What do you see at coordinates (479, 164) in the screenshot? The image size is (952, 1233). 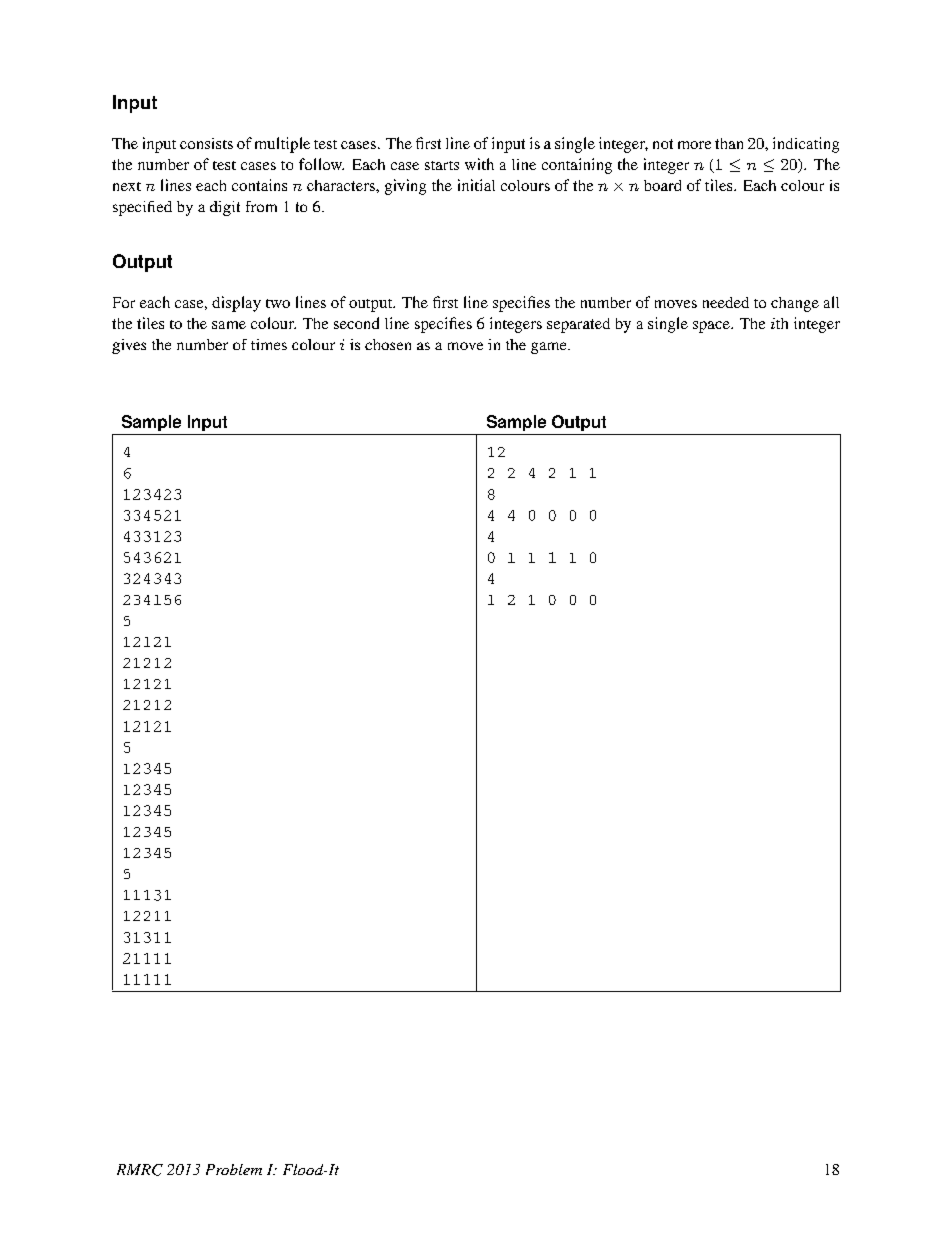 I see `with` at bounding box center [479, 164].
